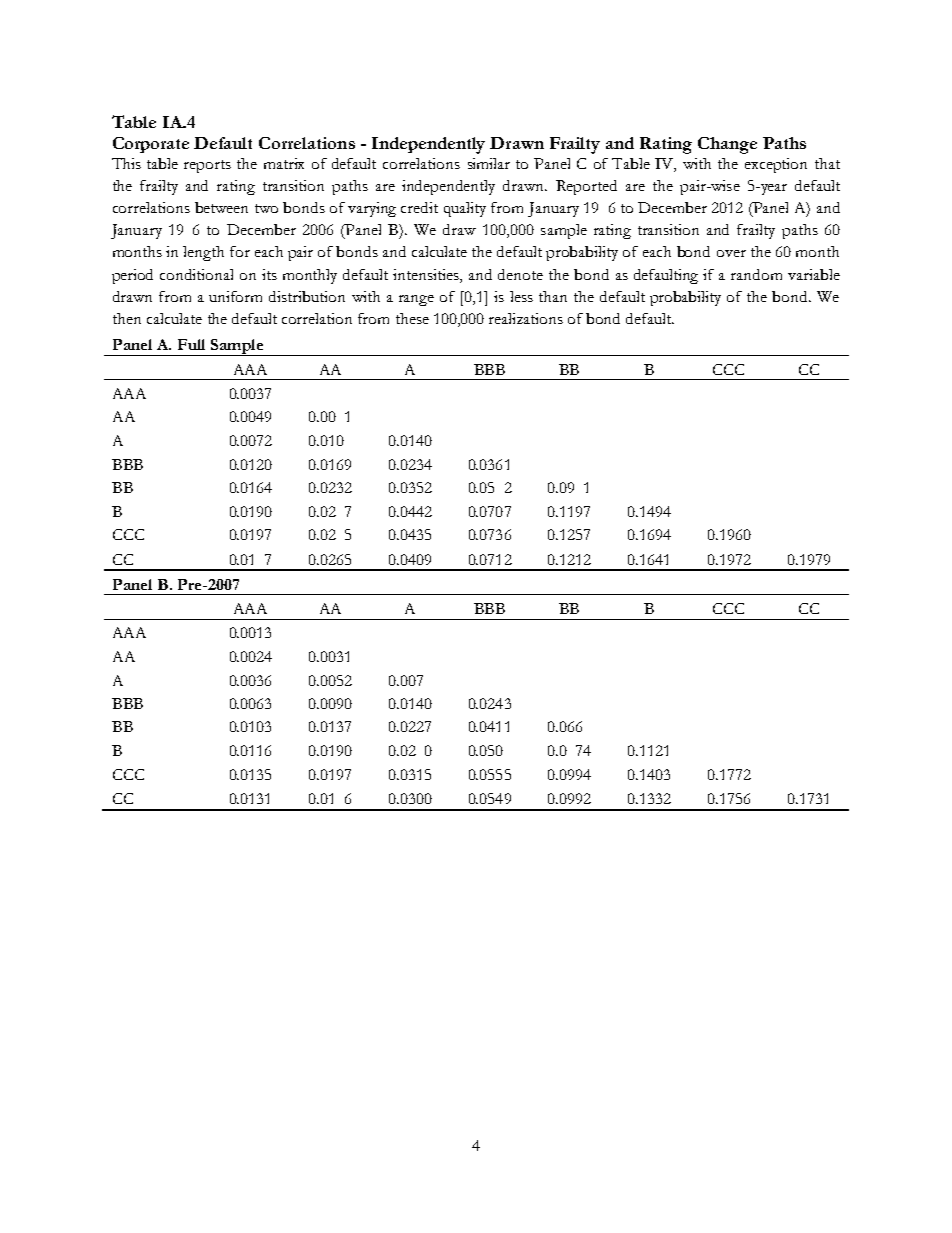 The image size is (952, 1233). Describe the element at coordinates (520, 274) in the document. I see `denote` at that location.
